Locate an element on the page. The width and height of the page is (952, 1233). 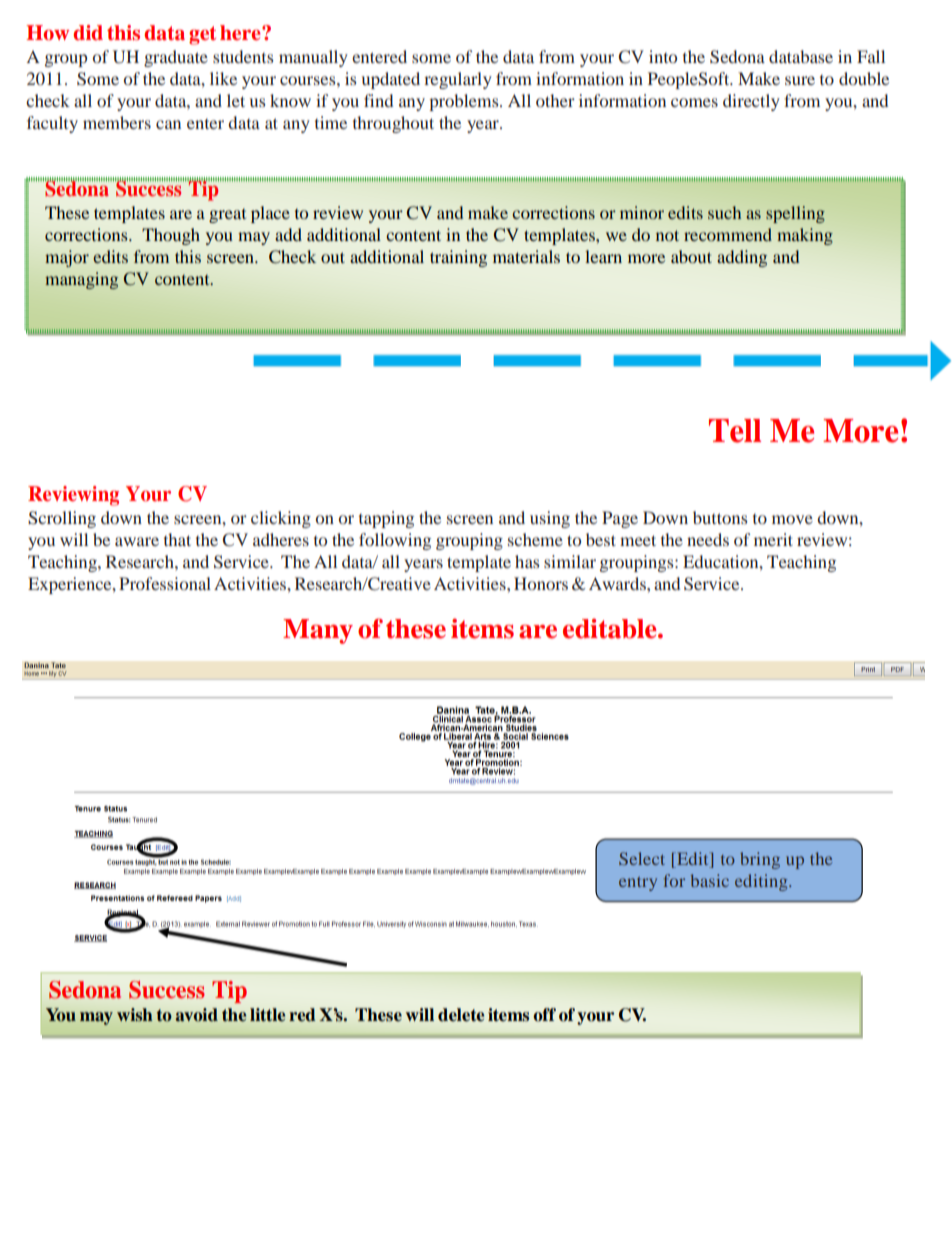
training is located at coordinates (458, 258).
